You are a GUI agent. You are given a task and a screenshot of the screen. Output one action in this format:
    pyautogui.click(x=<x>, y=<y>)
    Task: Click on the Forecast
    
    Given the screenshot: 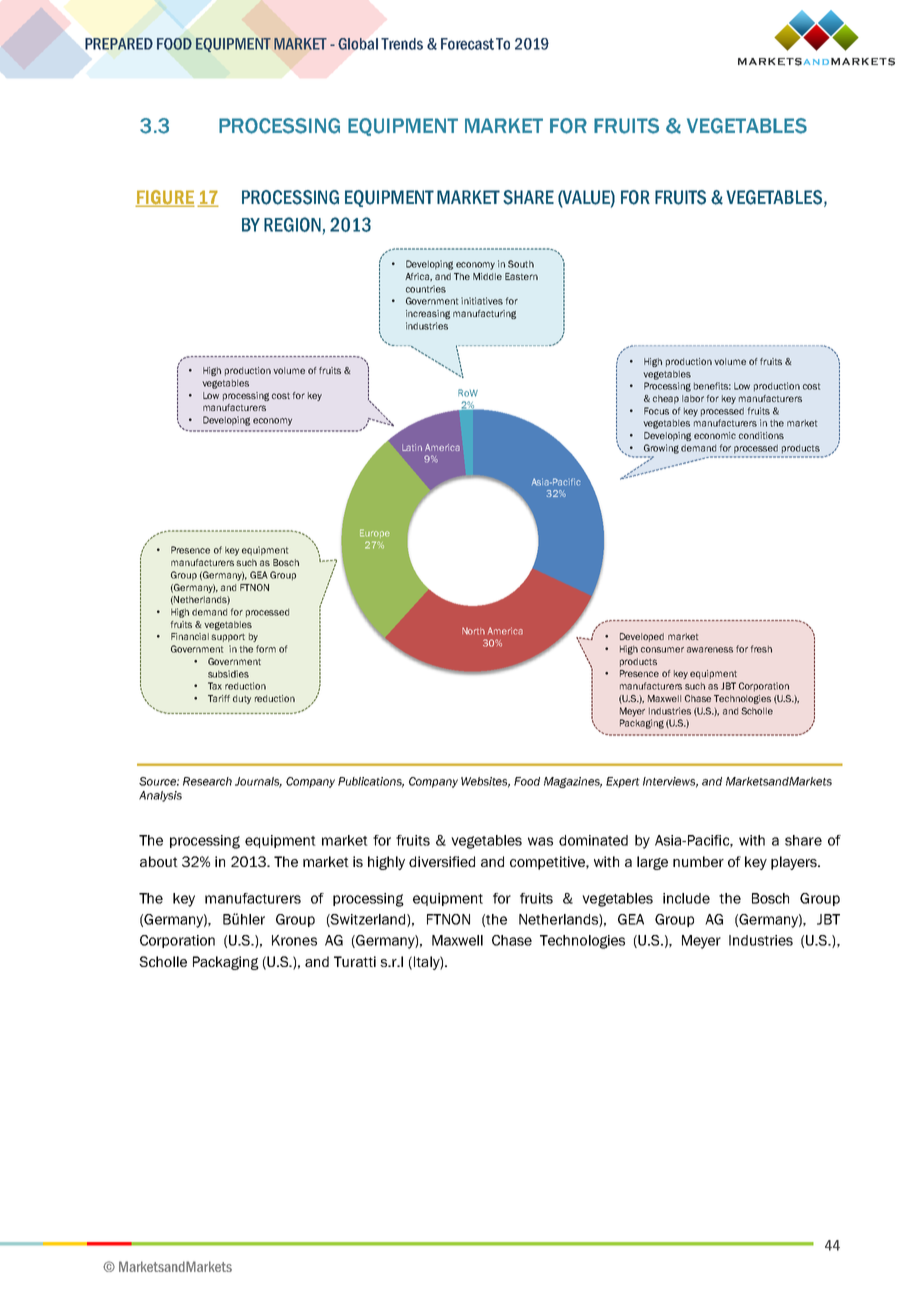 What is the action you would take?
    pyautogui.click(x=467, y=44)
